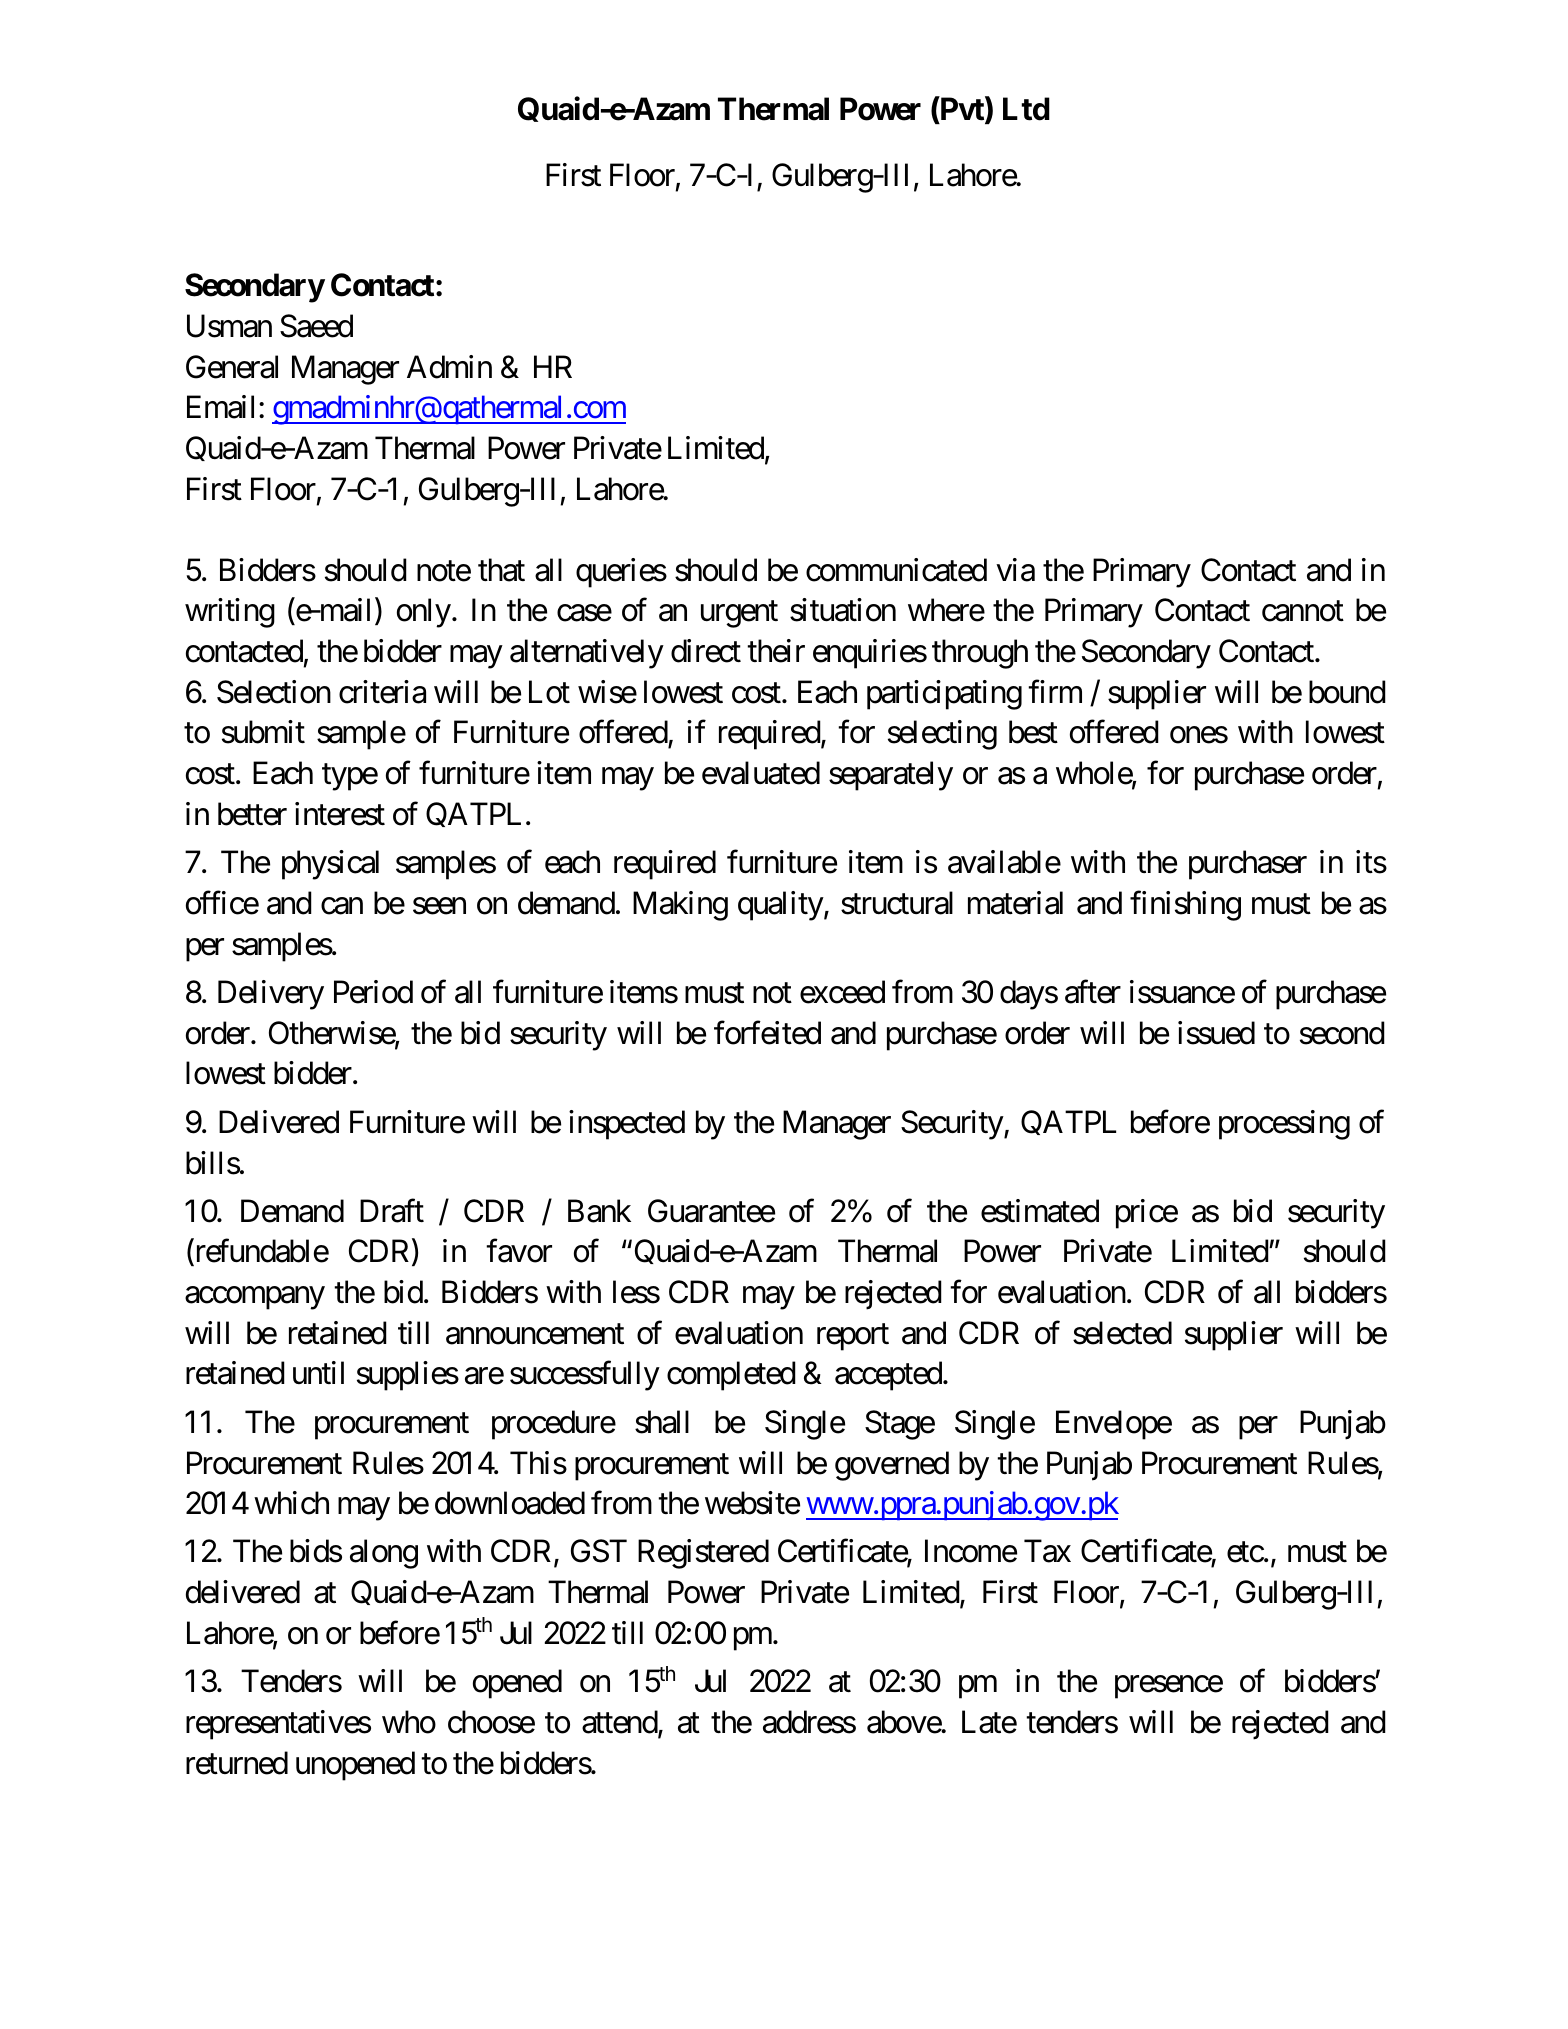  What do you see at coordinates (620, 1723) in the image?
I see `attend` at bounding box center [620, 1723].
